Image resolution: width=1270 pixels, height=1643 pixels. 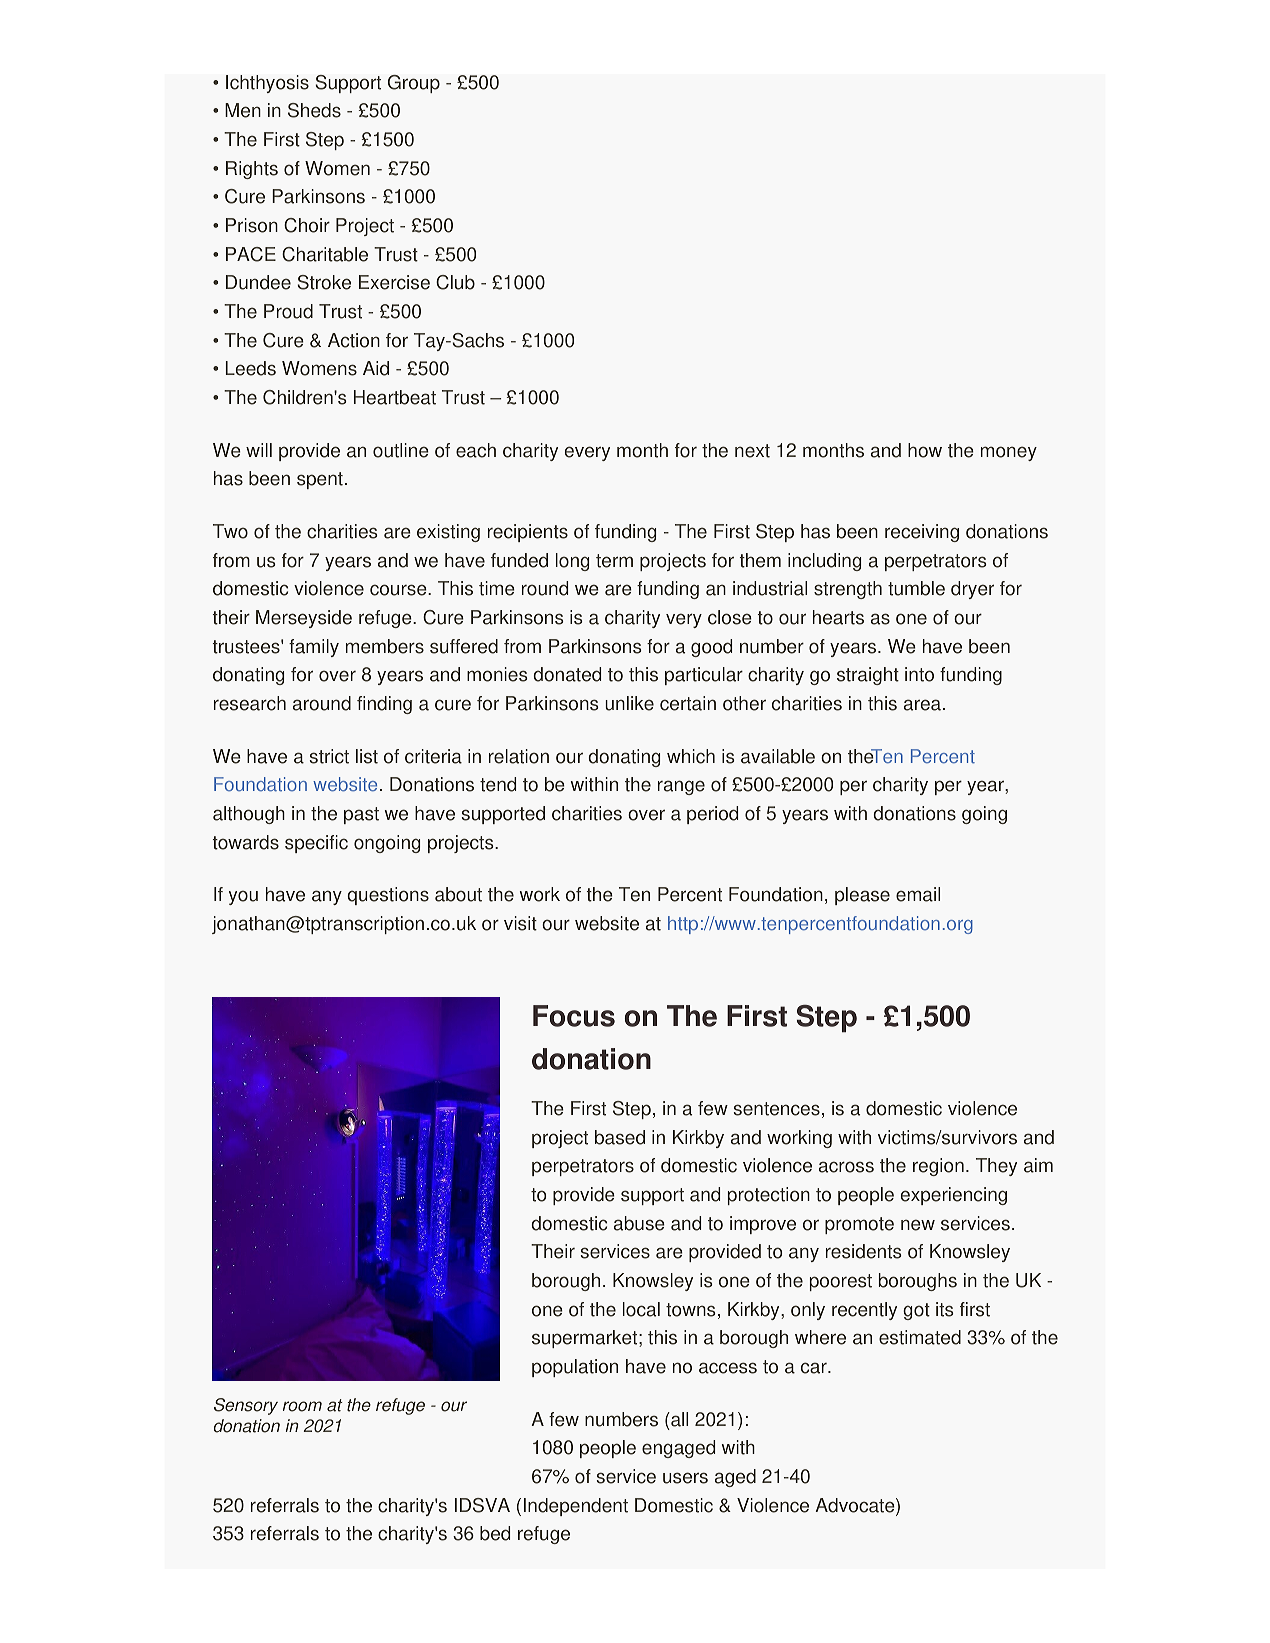 What do you see at coordinates (918, 894) in the screenshot?
I see `email` at bounding box center [918, 894].
